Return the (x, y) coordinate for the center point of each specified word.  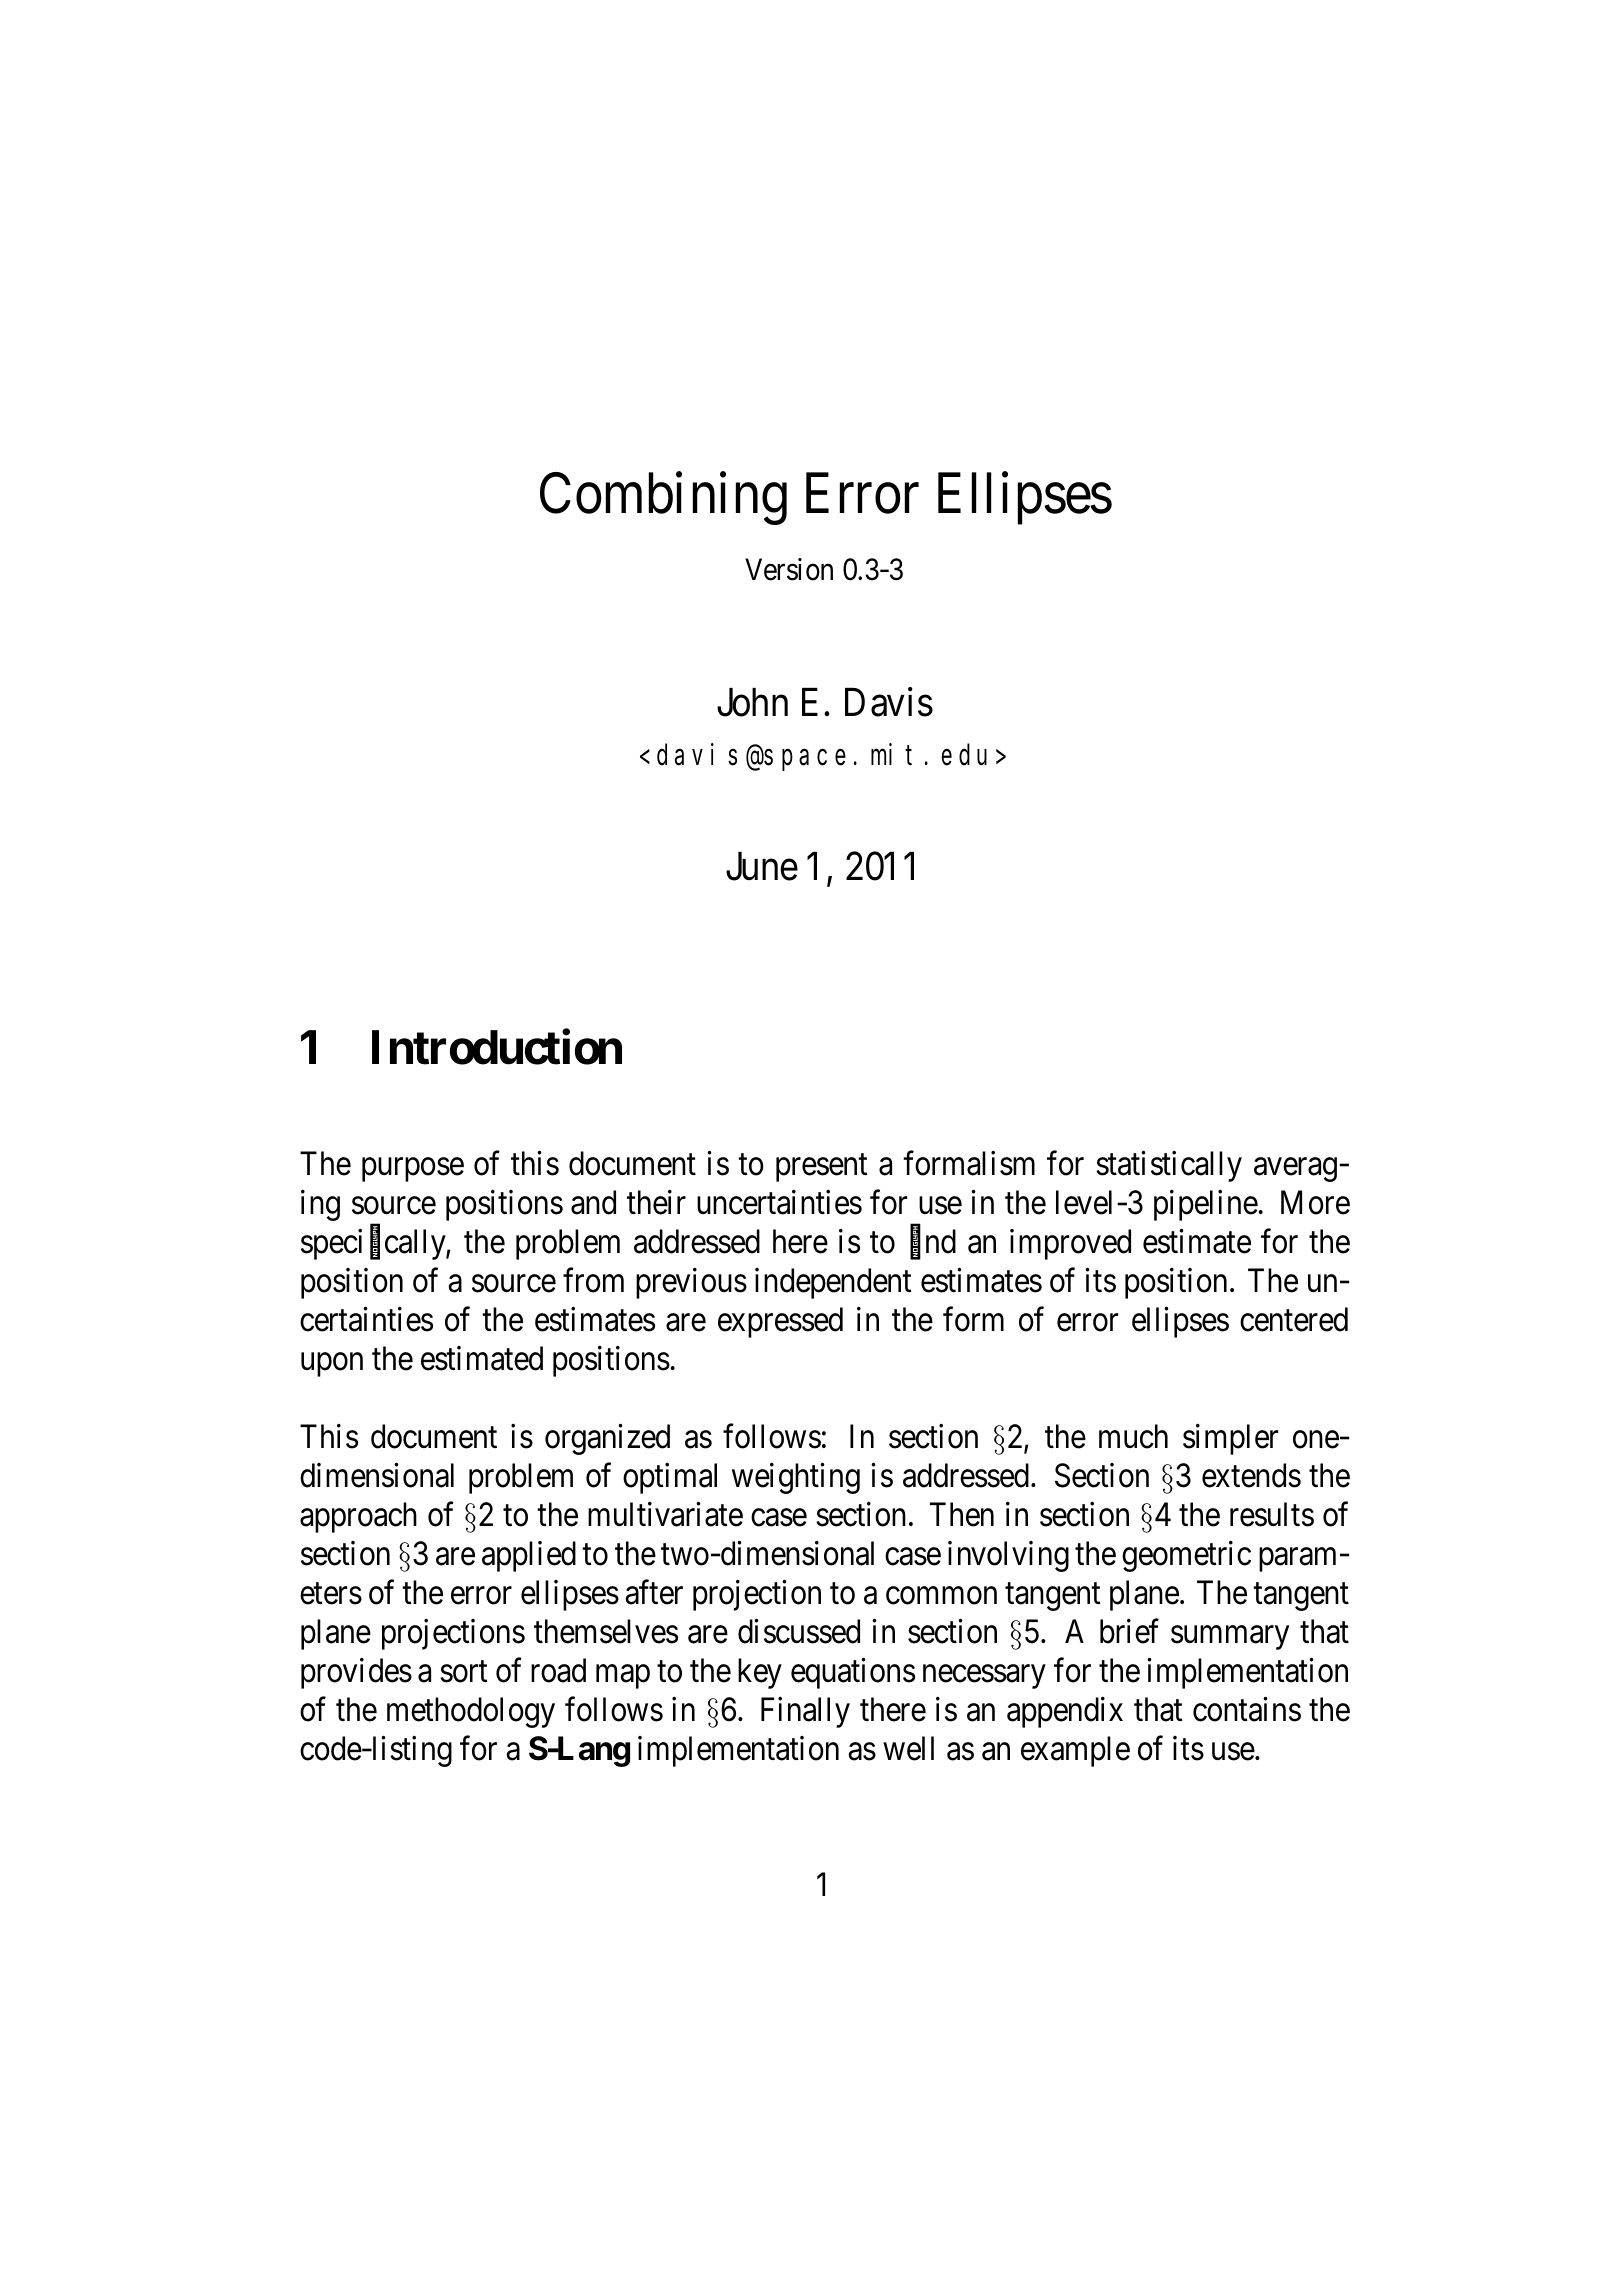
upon (332, 1365)
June (762, 866)
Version (789, 569)
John (752, 702)
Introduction (497, 1047)
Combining (663, 499)
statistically (1169, 1166)
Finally (805, 1712)
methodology (471, 1712)
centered (1294, 1319)
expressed (780, 1322)
